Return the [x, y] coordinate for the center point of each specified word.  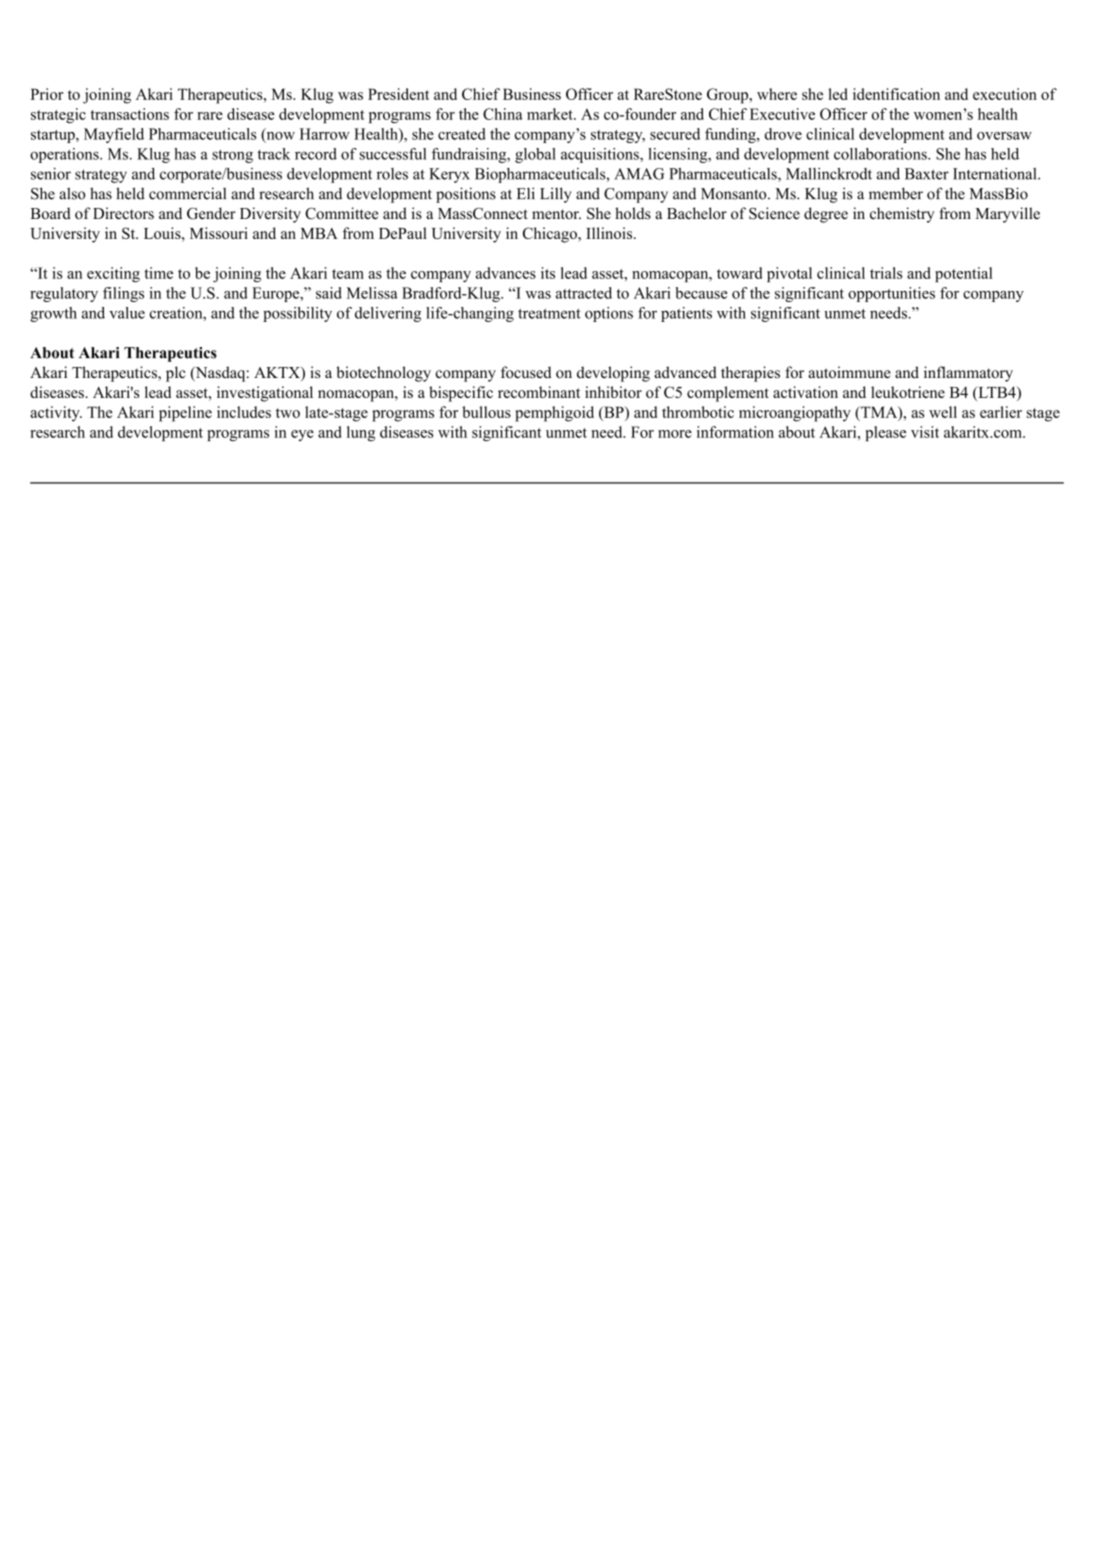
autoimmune [849, 372]
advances [506, 273]
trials [886, 273]
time [158, 273]
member [896, 193]
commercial [187, 193]
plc [176, 374]
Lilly [556, 195]
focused [526, 372]
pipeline [185, 414]
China [503, 114]
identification [896, 94]
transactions [130, 114]
